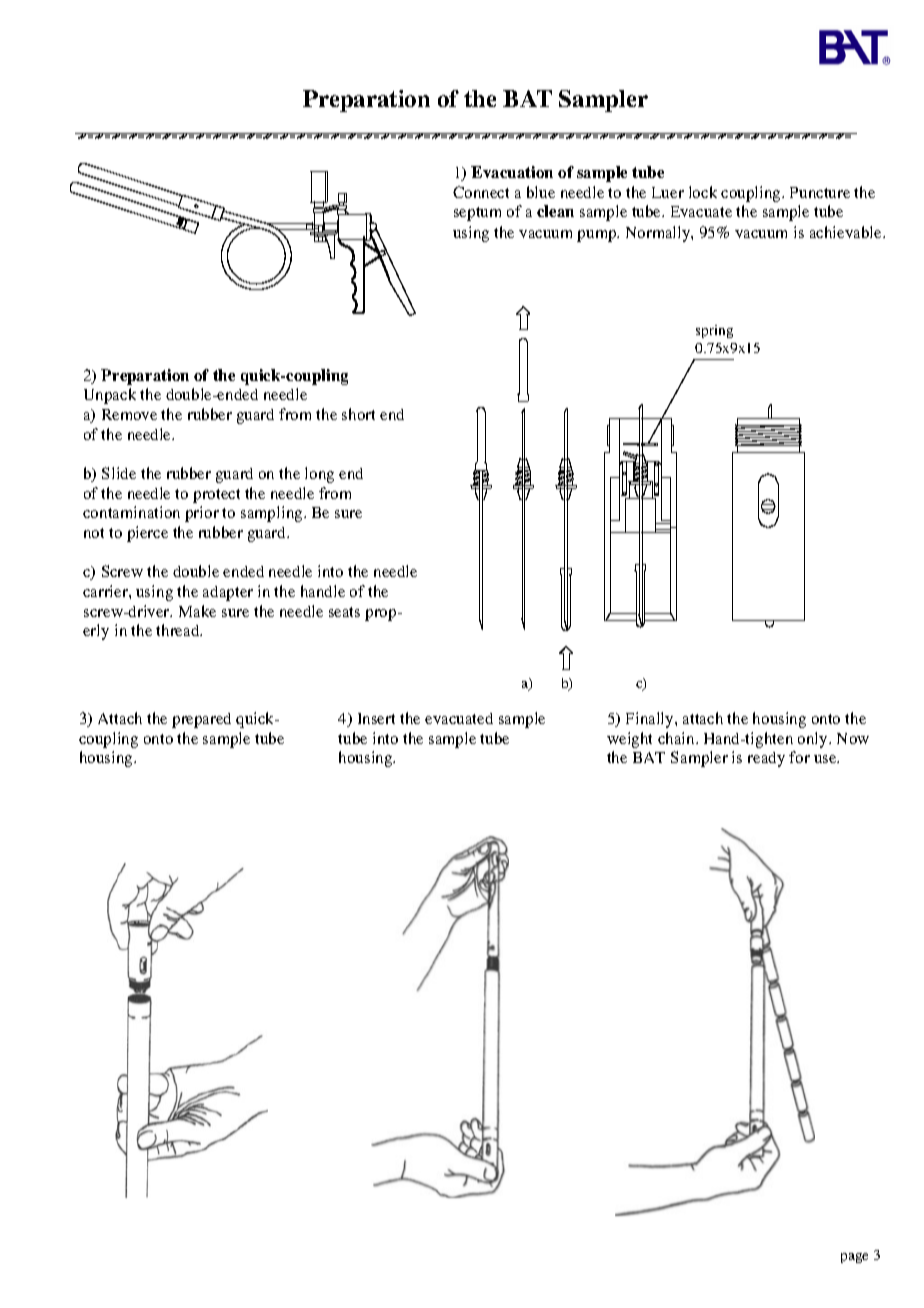  What do you see at coordinates (766, 759) in the document?
I see `ready` at bounding box center [766, 759].
